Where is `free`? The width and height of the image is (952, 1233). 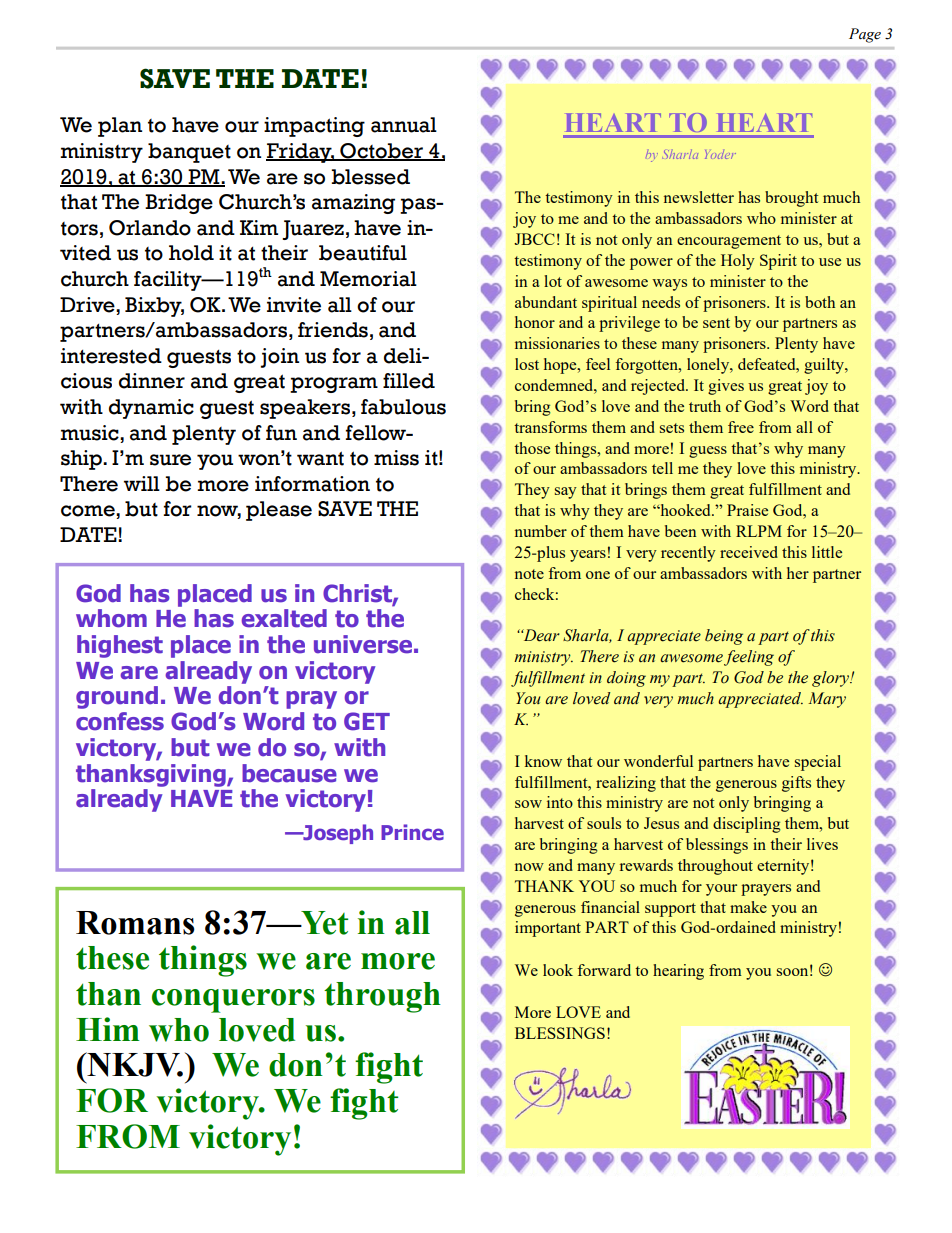
free is located at coordinates (741, 427).
